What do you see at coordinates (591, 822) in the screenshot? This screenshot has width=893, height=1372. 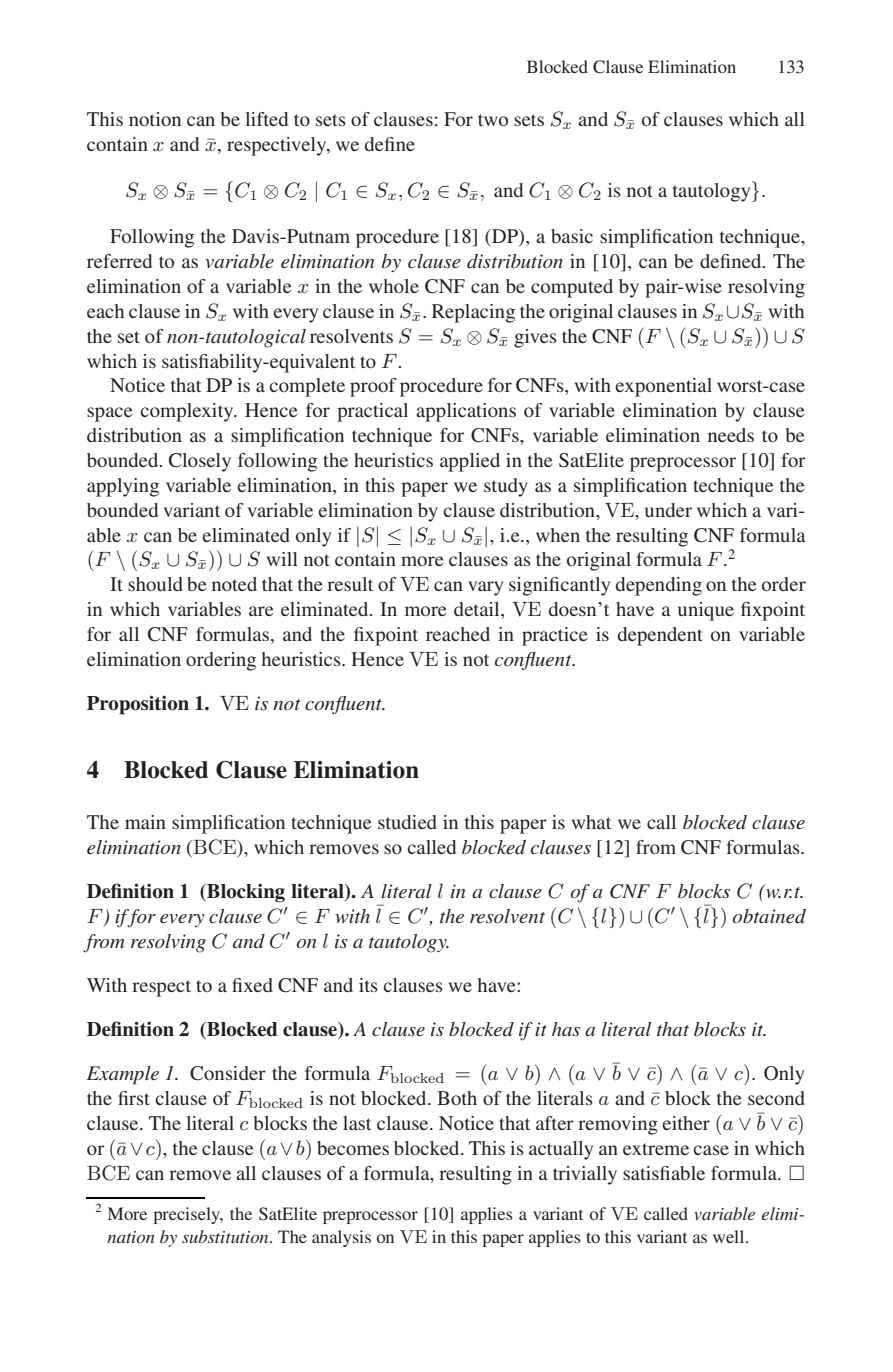 I see `what` at bounding box center [591, 822].
